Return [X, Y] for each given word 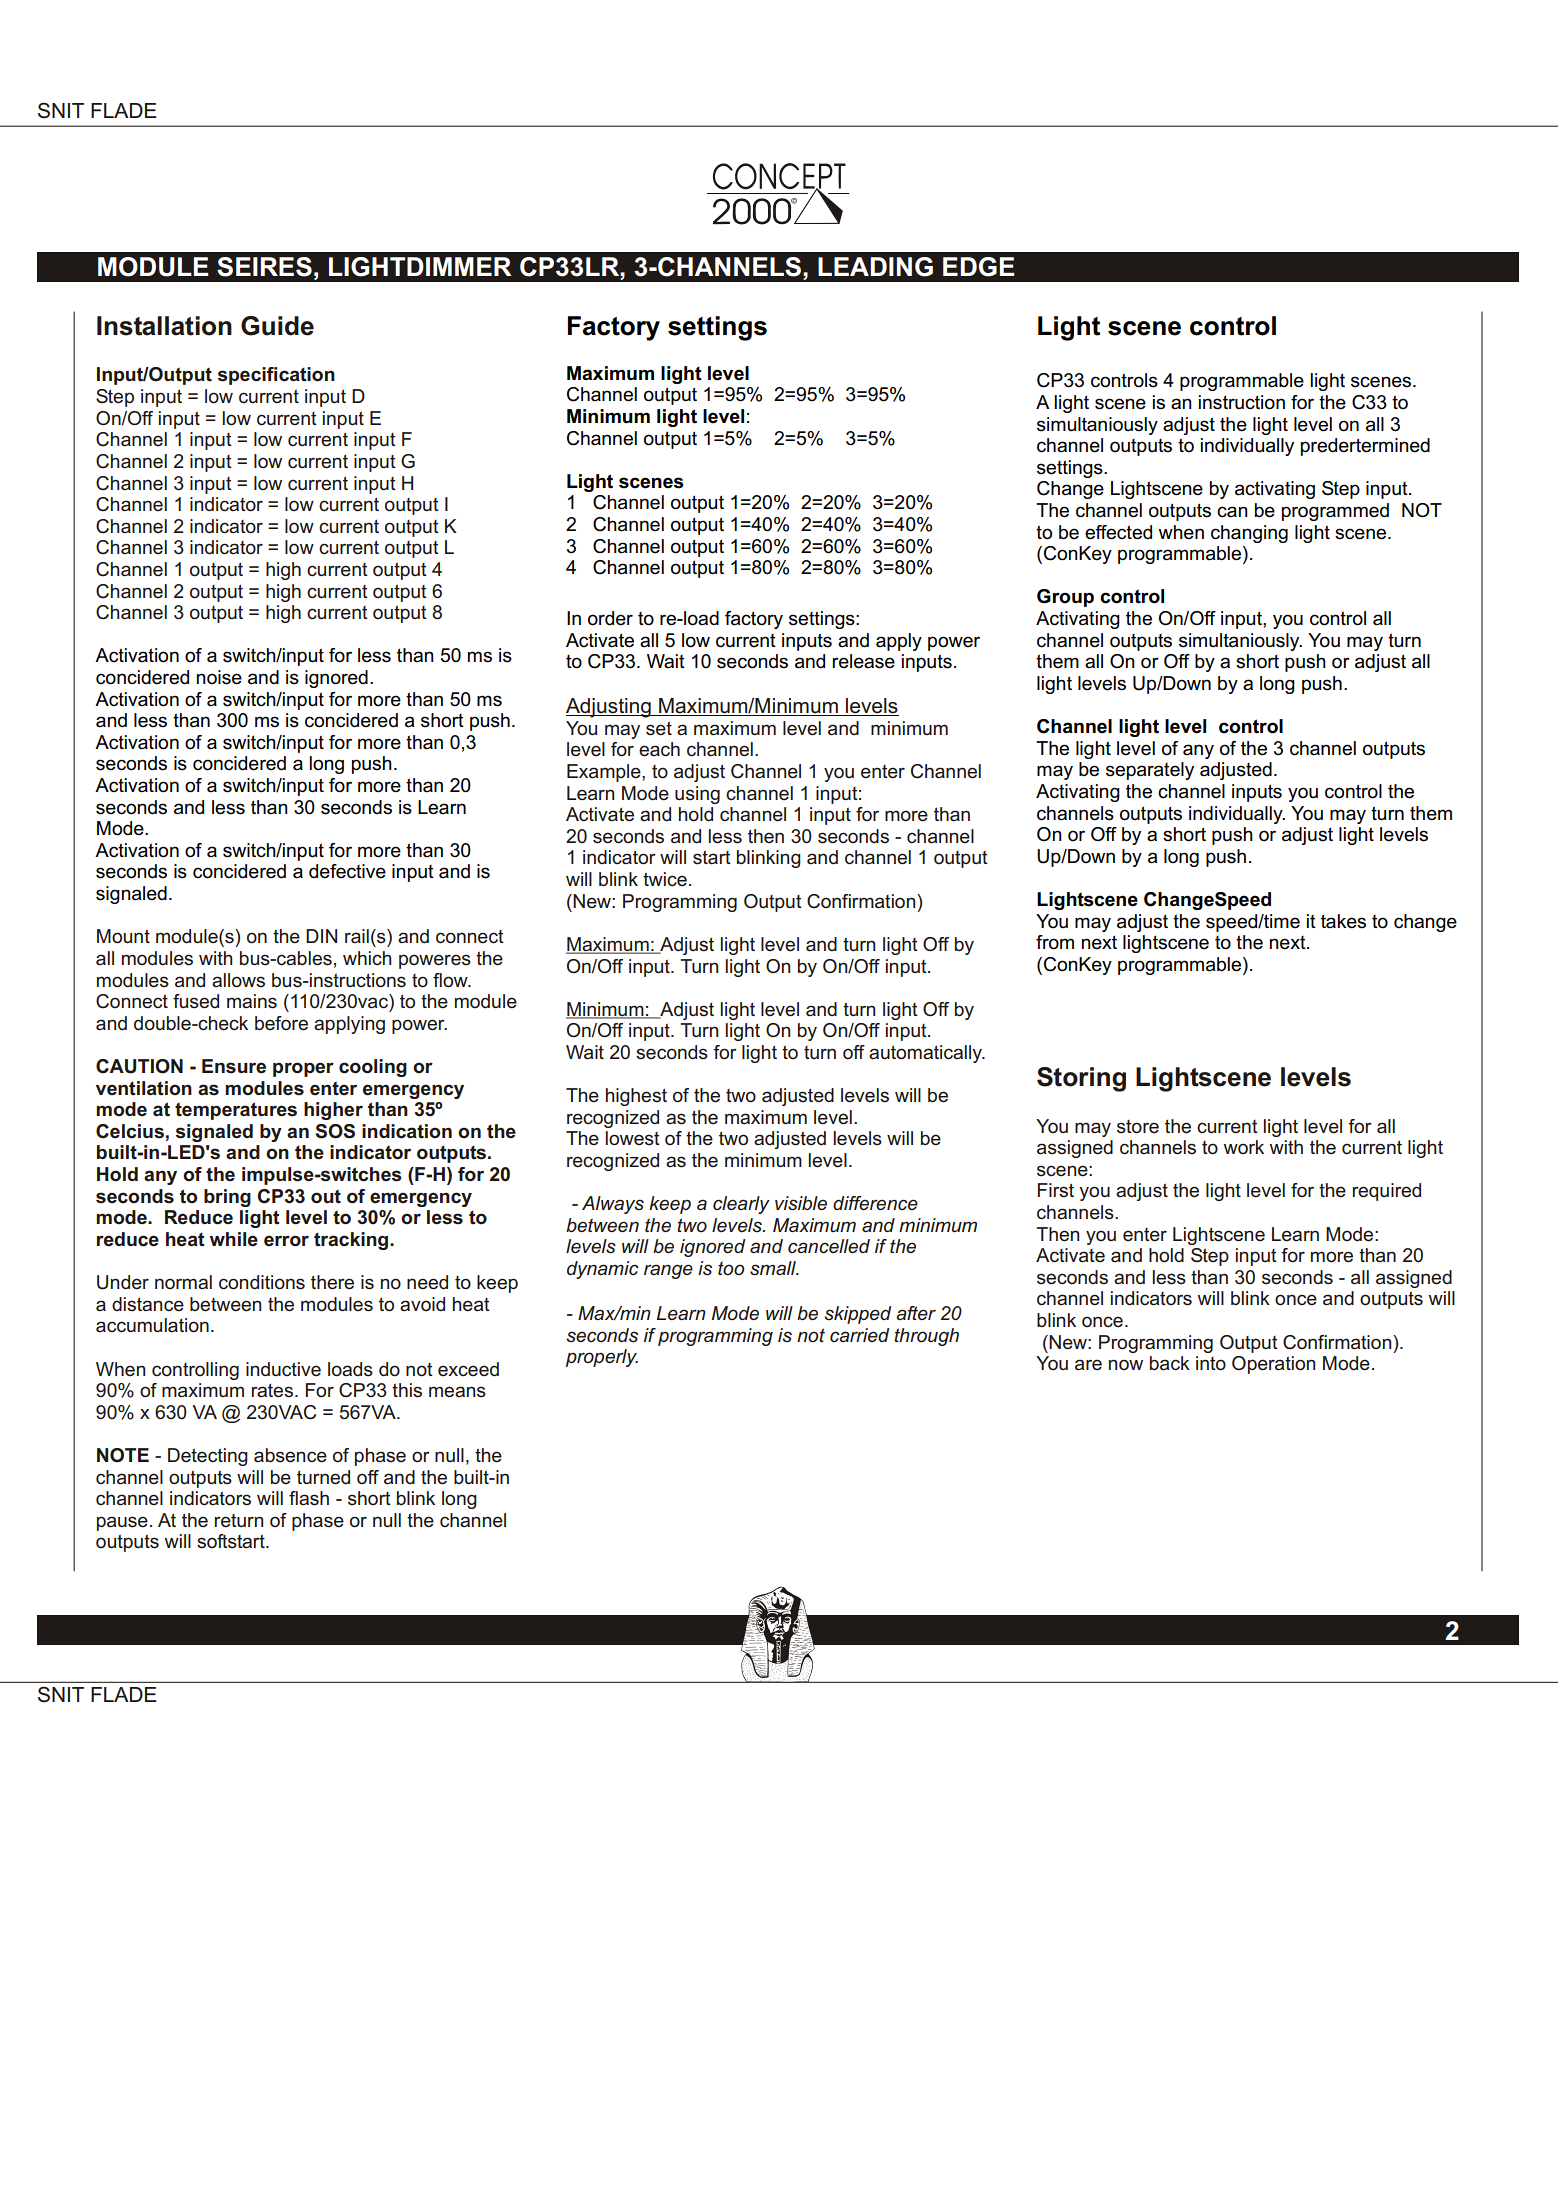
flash [309, 1498]
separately [1150, 771]
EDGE [979, 267]
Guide [277, 326]
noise [219, 677]
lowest [632, 1138]
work [1243, 1147]
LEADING [875, 267]
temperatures [236, 1111]
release [863, 661]
